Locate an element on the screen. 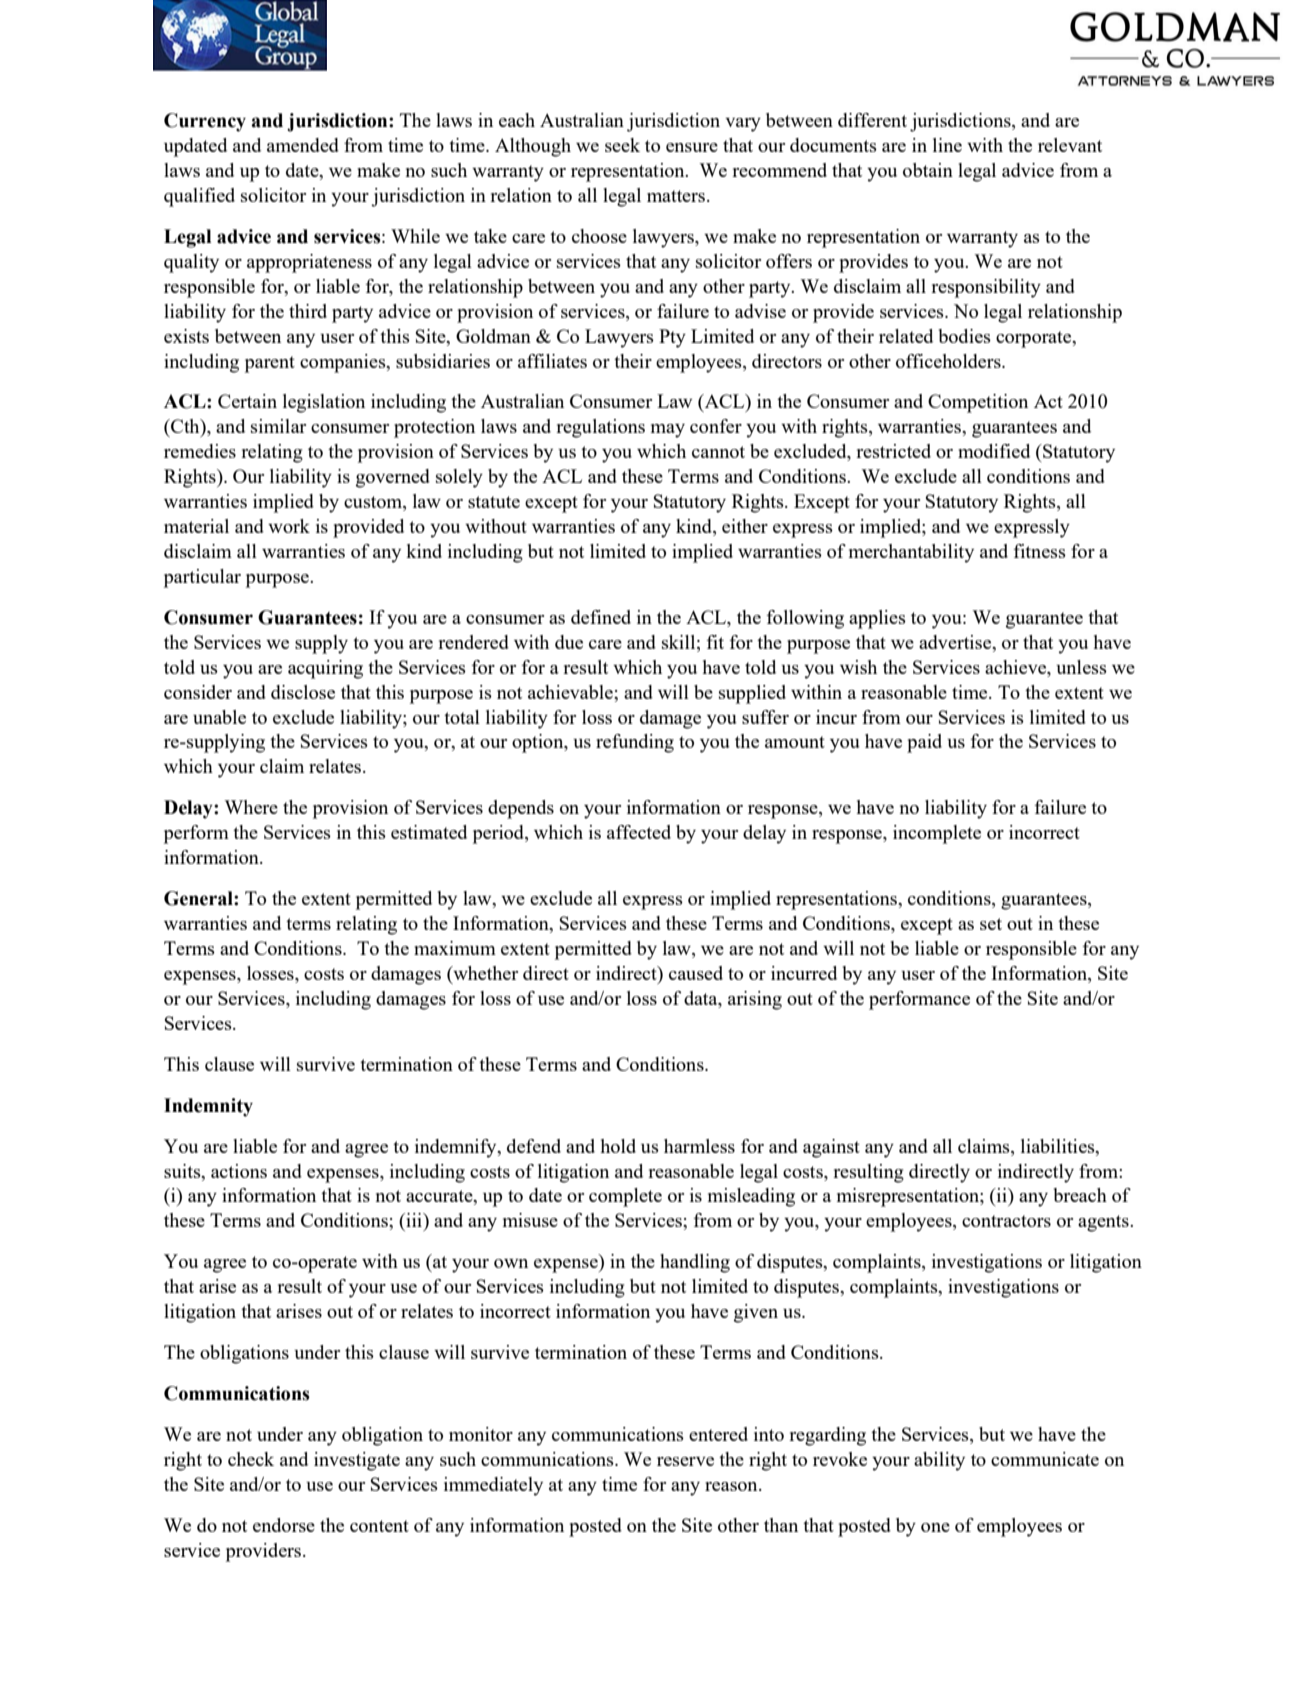  line is located at coordinates (947, 145).
